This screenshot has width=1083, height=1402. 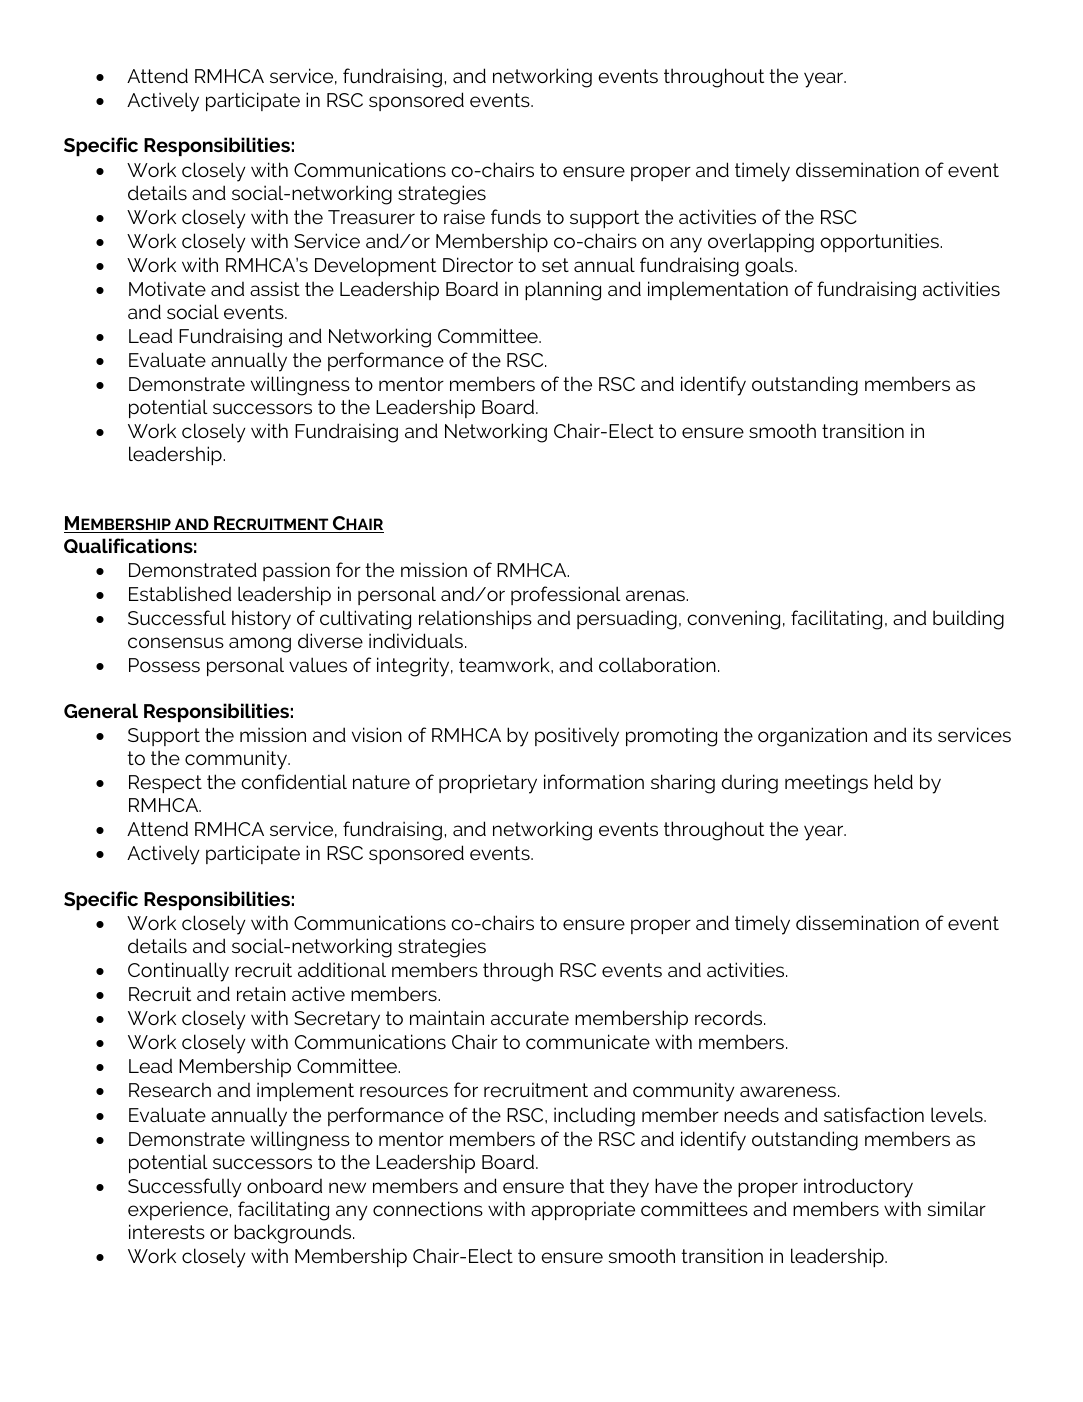 I want to click on set, so click(x=555, y=265).
